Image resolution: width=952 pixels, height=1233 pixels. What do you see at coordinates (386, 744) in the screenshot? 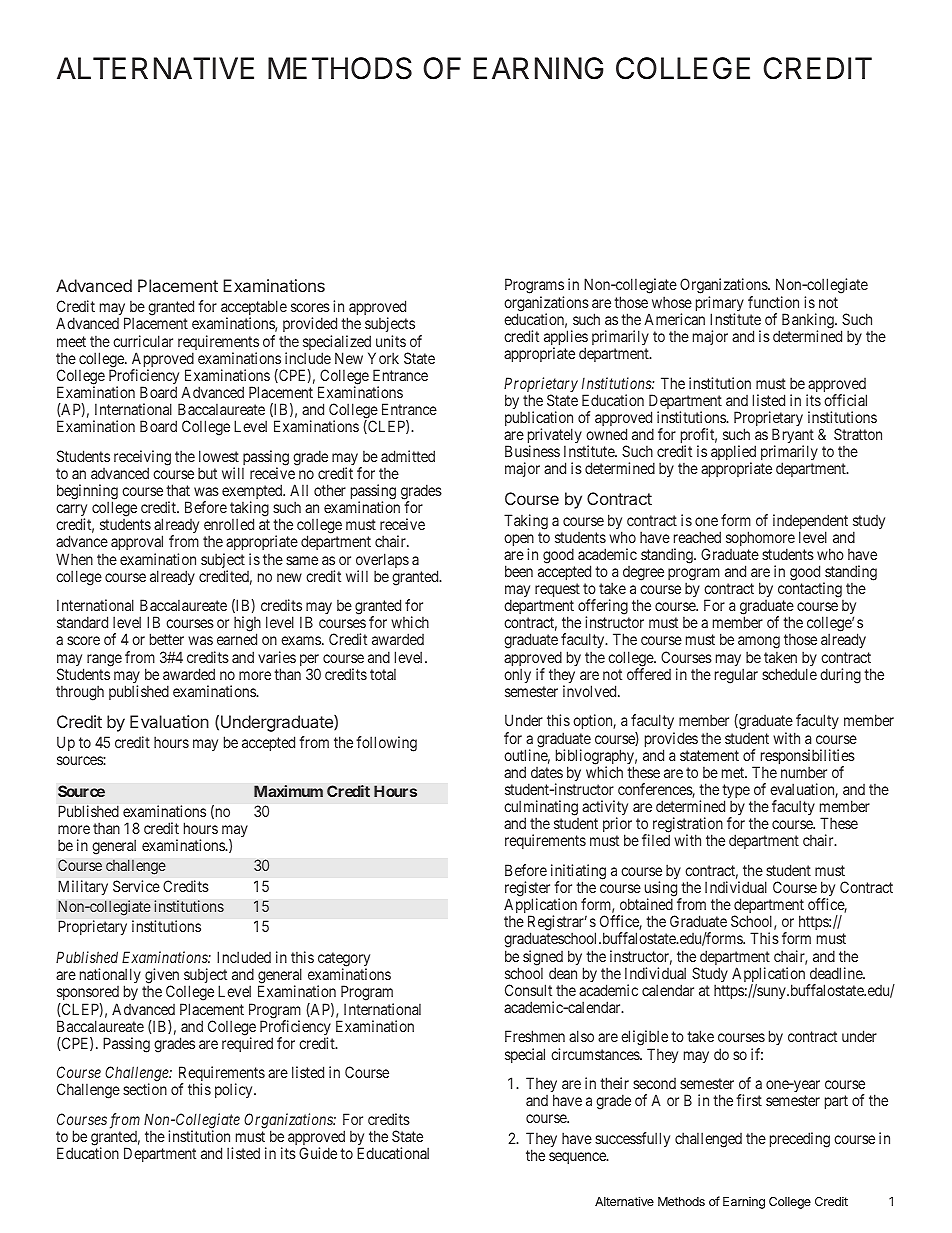
I see `following` at bounding box center [386, 744].
